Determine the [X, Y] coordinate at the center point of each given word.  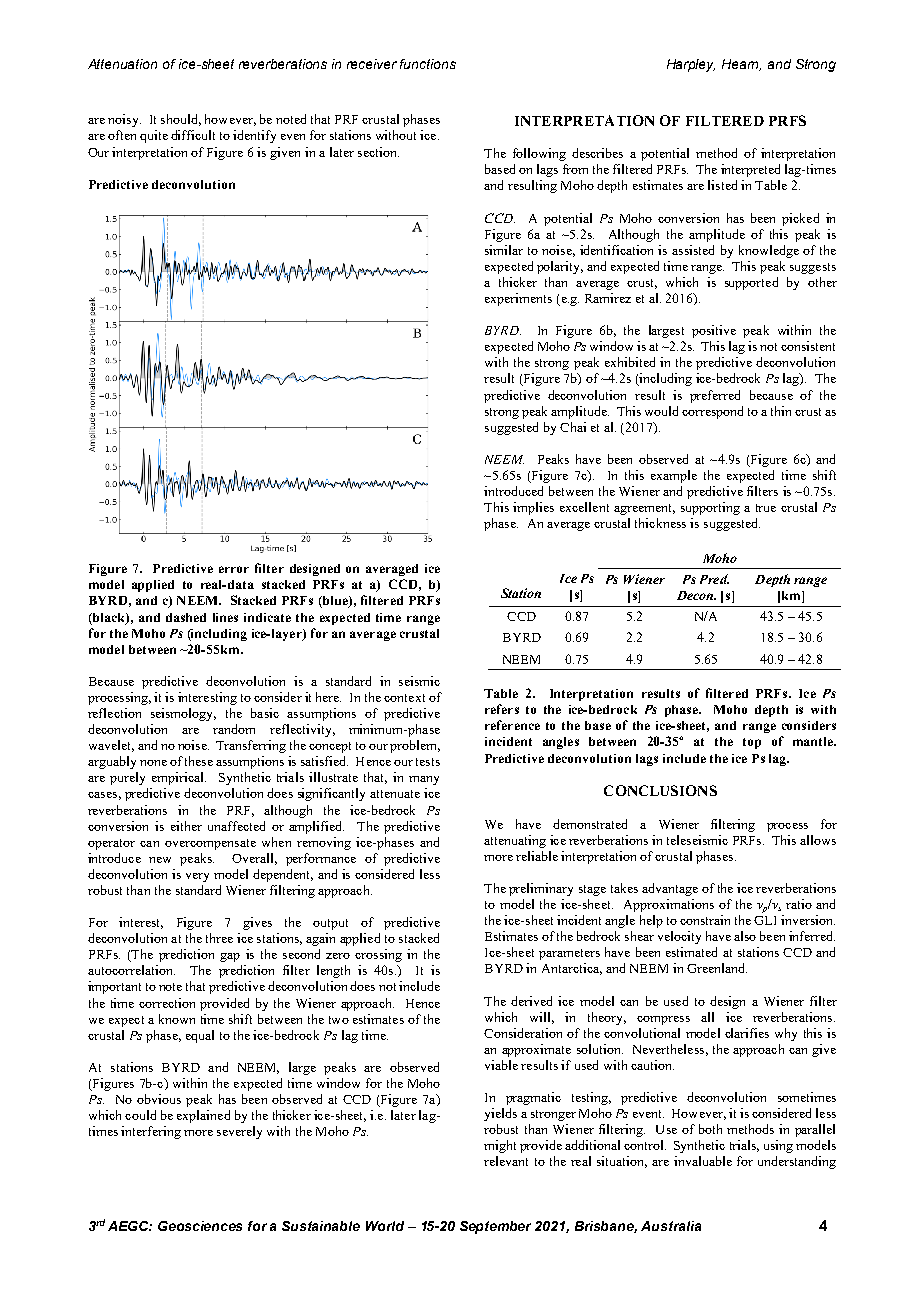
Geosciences [200, 1226]
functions [428, 64]
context [404, 698]
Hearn [741, 65]
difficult [193, 135]
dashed [186, 617]
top [752, 743]
